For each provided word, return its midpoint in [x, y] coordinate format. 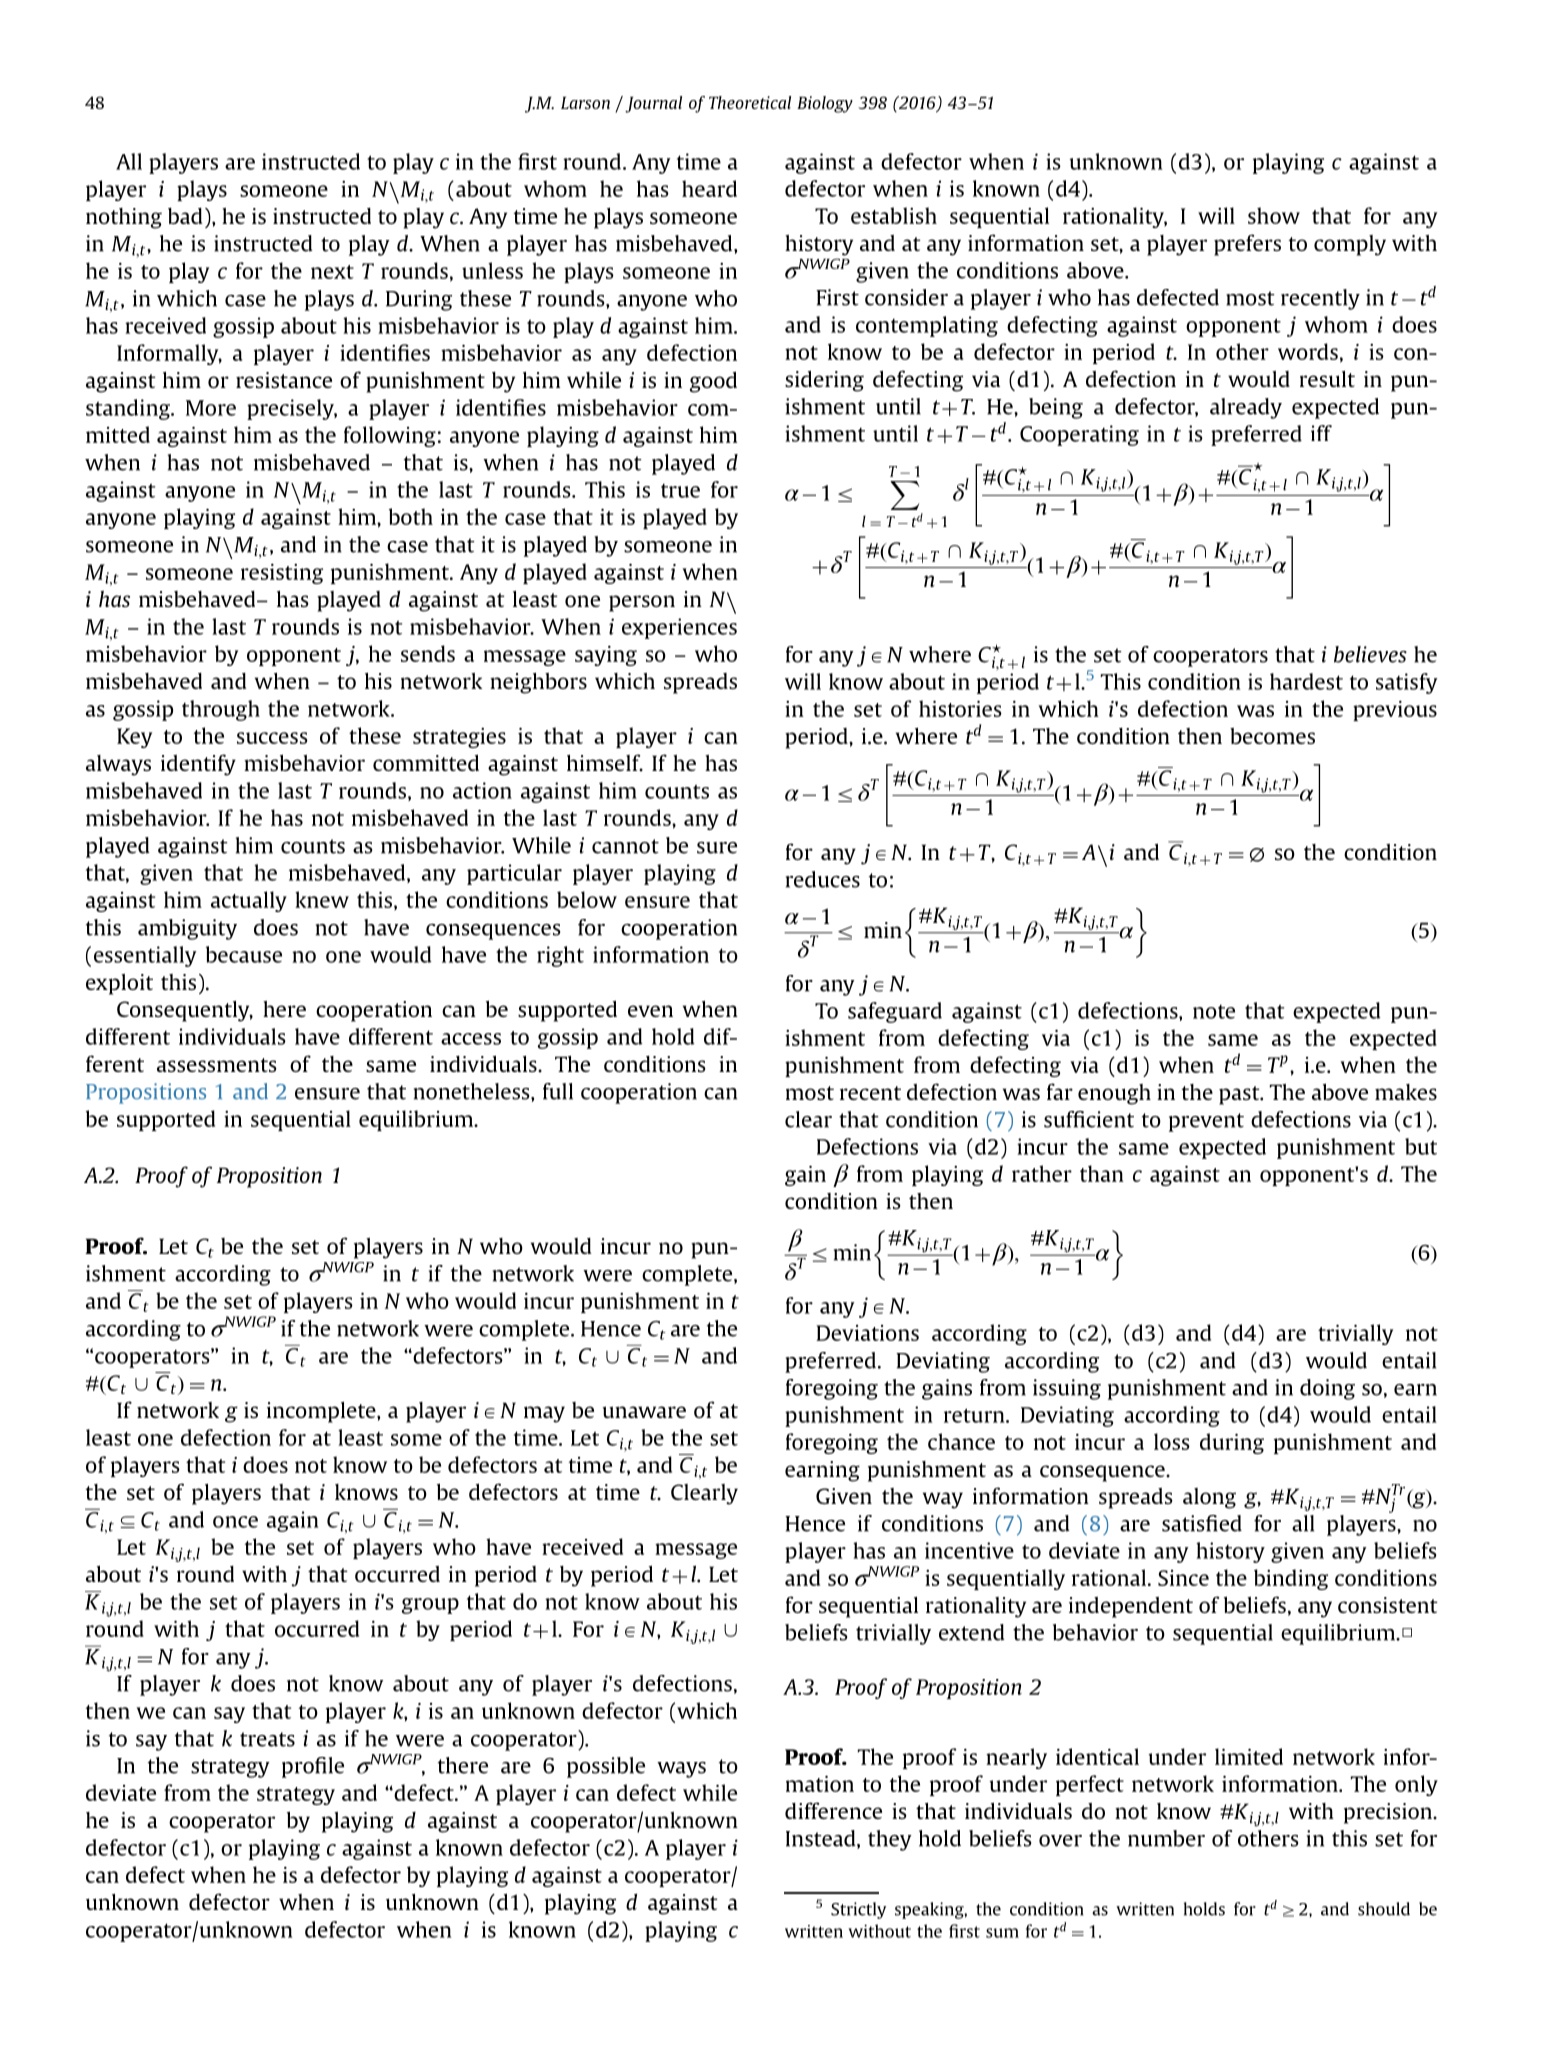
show [1274, 215]
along [1209, 1498]
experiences [679, 628]
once [235, 1522]
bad [185, 216]
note [1214, 1011]
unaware [644, 1412]
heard [709, 188]
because [244, 954]
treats [267, 1739]
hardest [1306, 681]
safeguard [895, 1012]
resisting [282, 574]
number [1166, 1838]
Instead [822, 1839]
